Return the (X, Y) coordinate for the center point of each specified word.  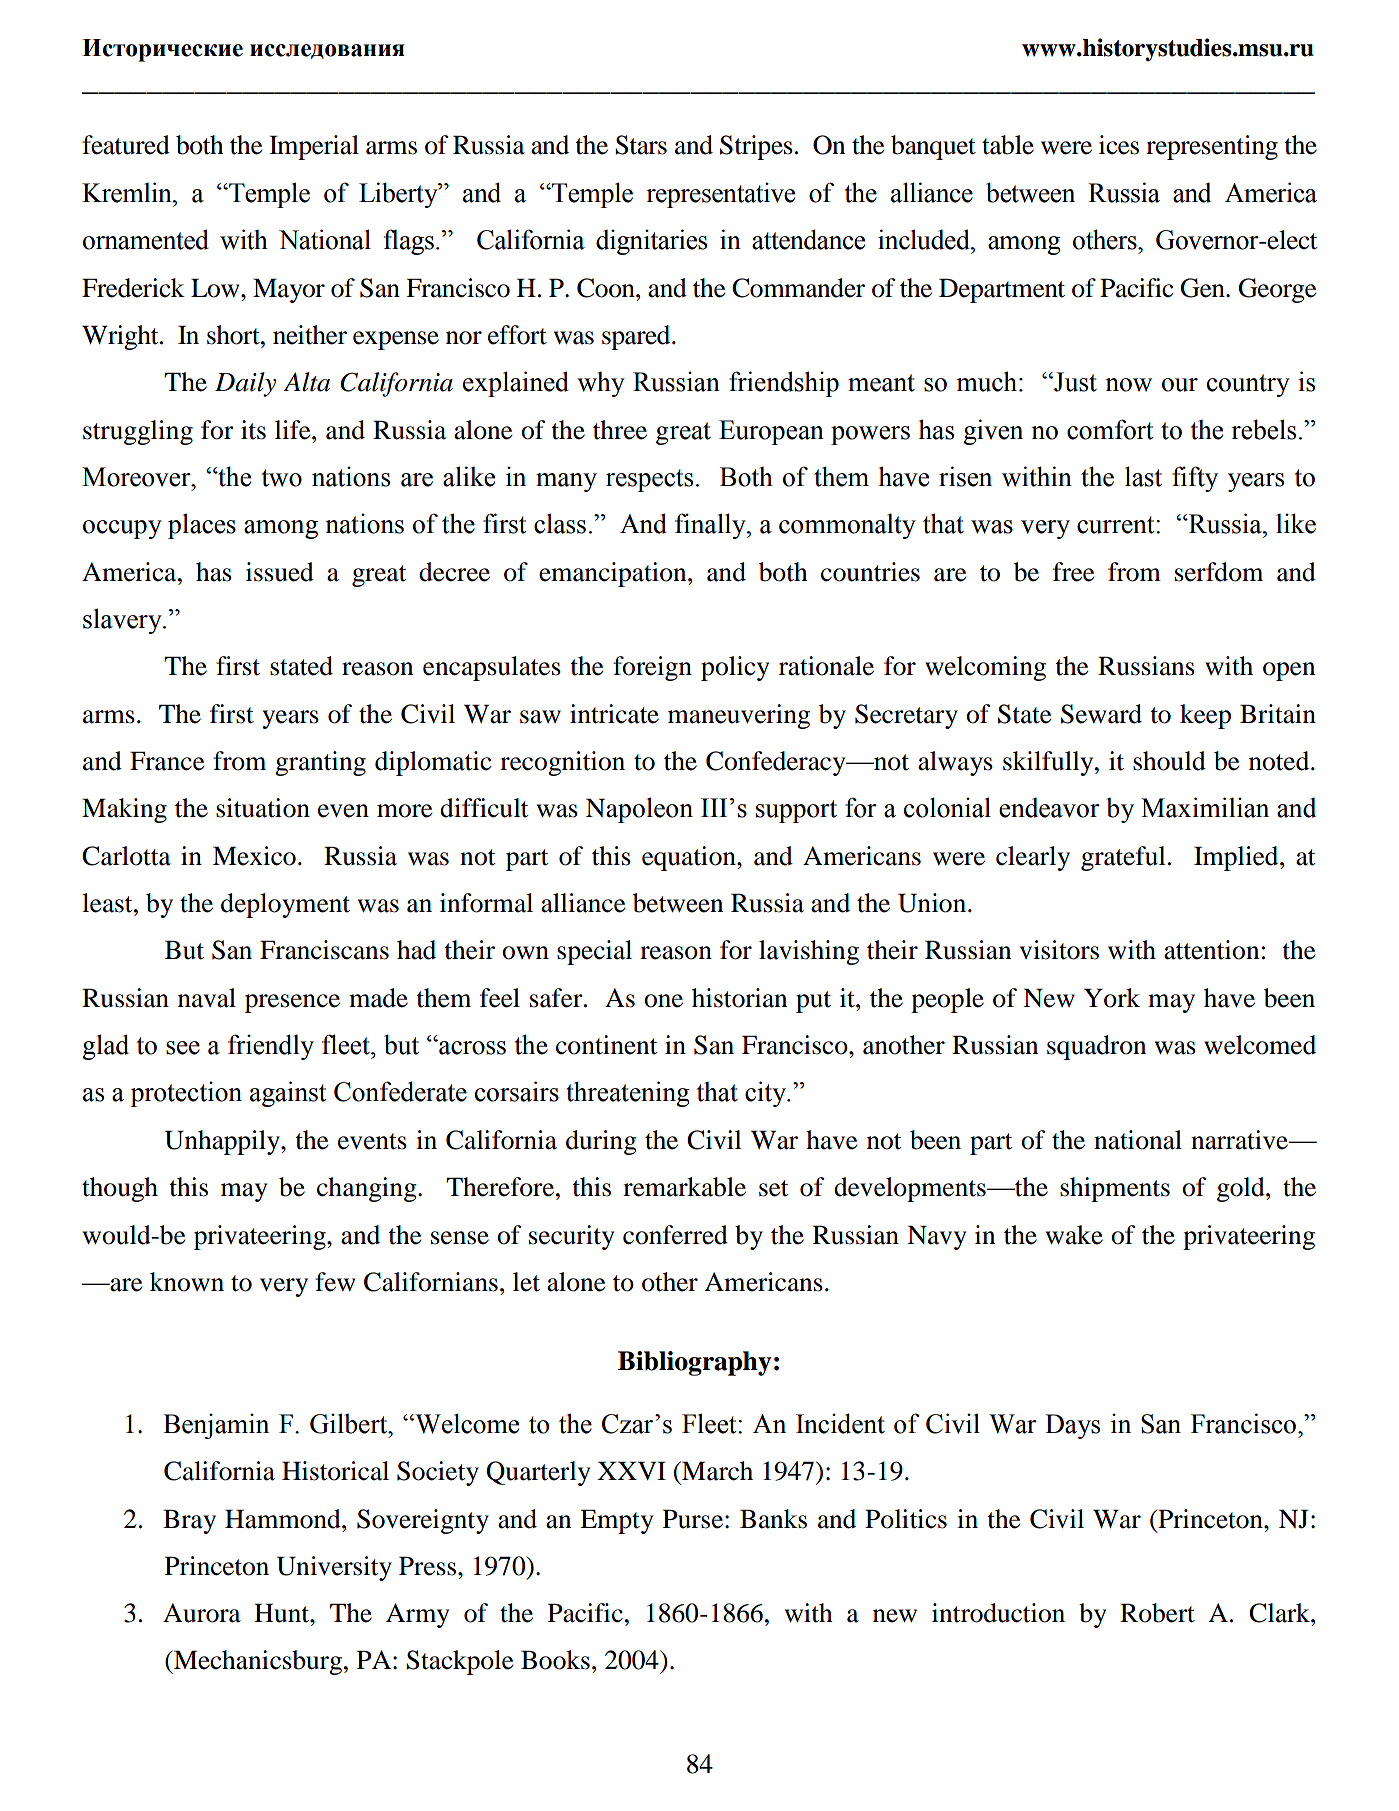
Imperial (314, 147)
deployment (285, 905)
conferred (675, 1235)
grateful (1123, 858)
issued (280, 572)
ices (1119, 145)
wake (1074, 1235)
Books (555, 1660)
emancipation (614, 574)
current (1117, 525)
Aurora (202, 1613)
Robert (1157, 1613)
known (187, 1282)
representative (720, 195)
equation (690, 858)
